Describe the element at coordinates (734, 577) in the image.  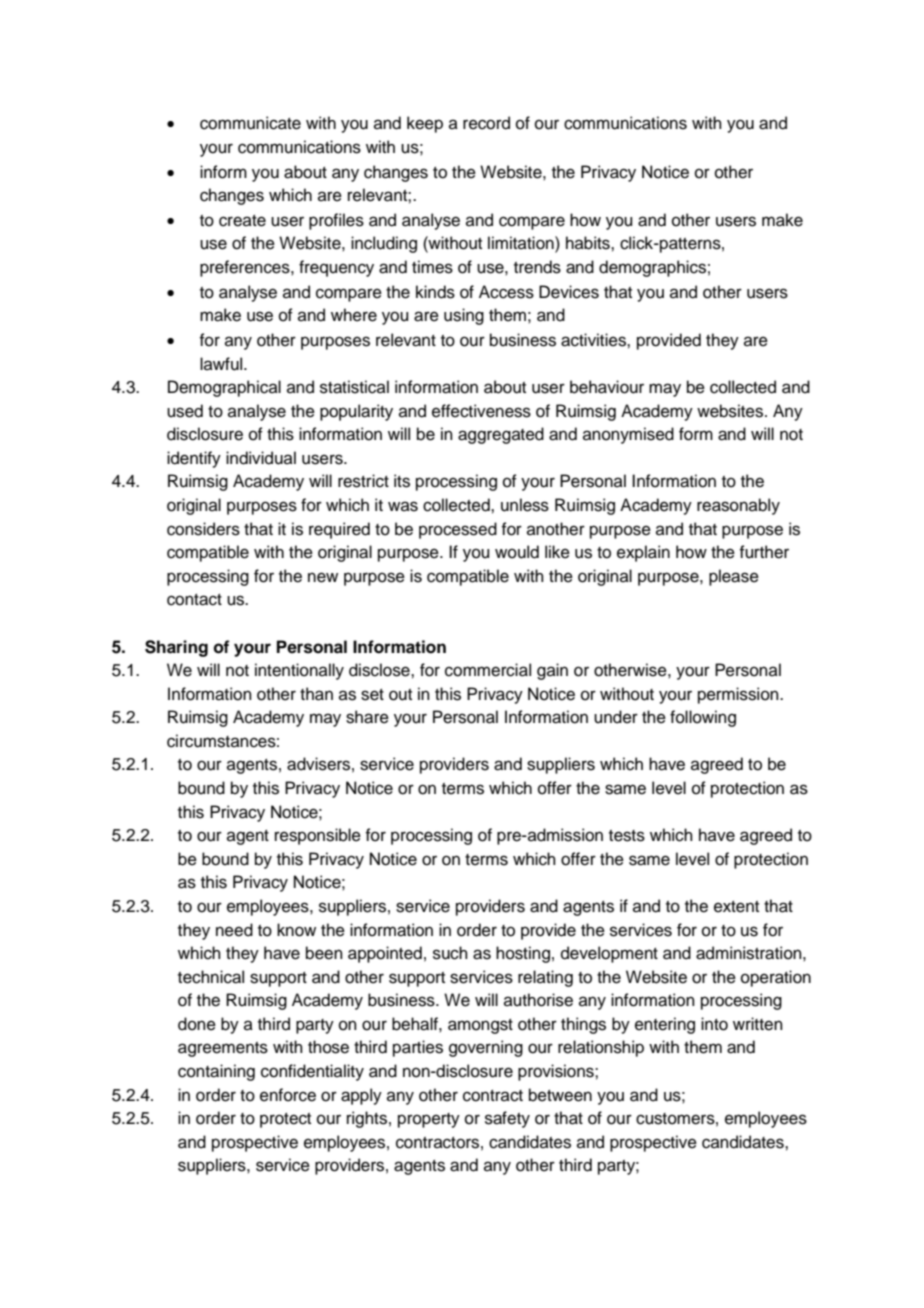
I see `please` at that location.
